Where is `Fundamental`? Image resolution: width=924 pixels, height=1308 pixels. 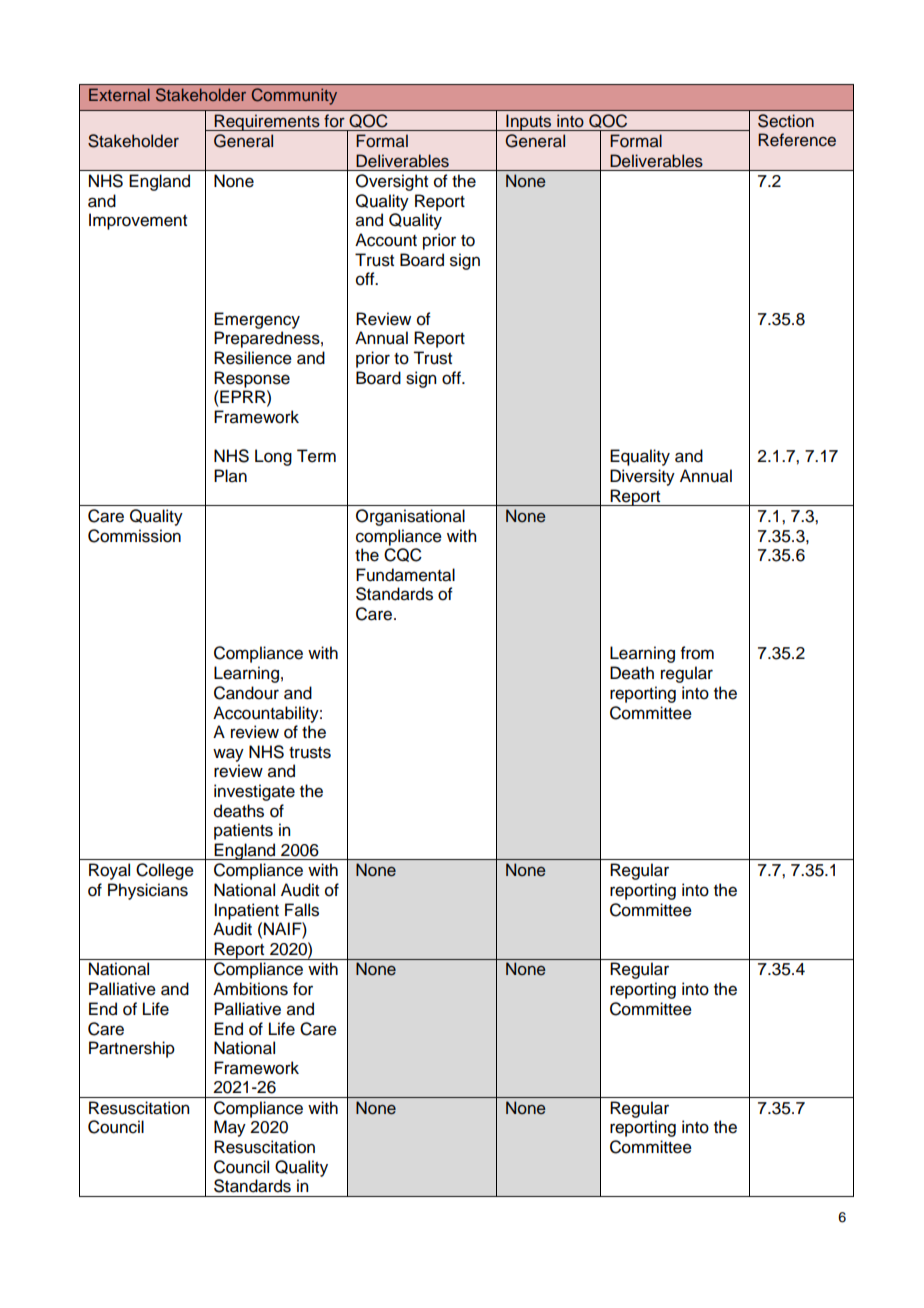 Fundamental is located at coordinates (405, 575).
